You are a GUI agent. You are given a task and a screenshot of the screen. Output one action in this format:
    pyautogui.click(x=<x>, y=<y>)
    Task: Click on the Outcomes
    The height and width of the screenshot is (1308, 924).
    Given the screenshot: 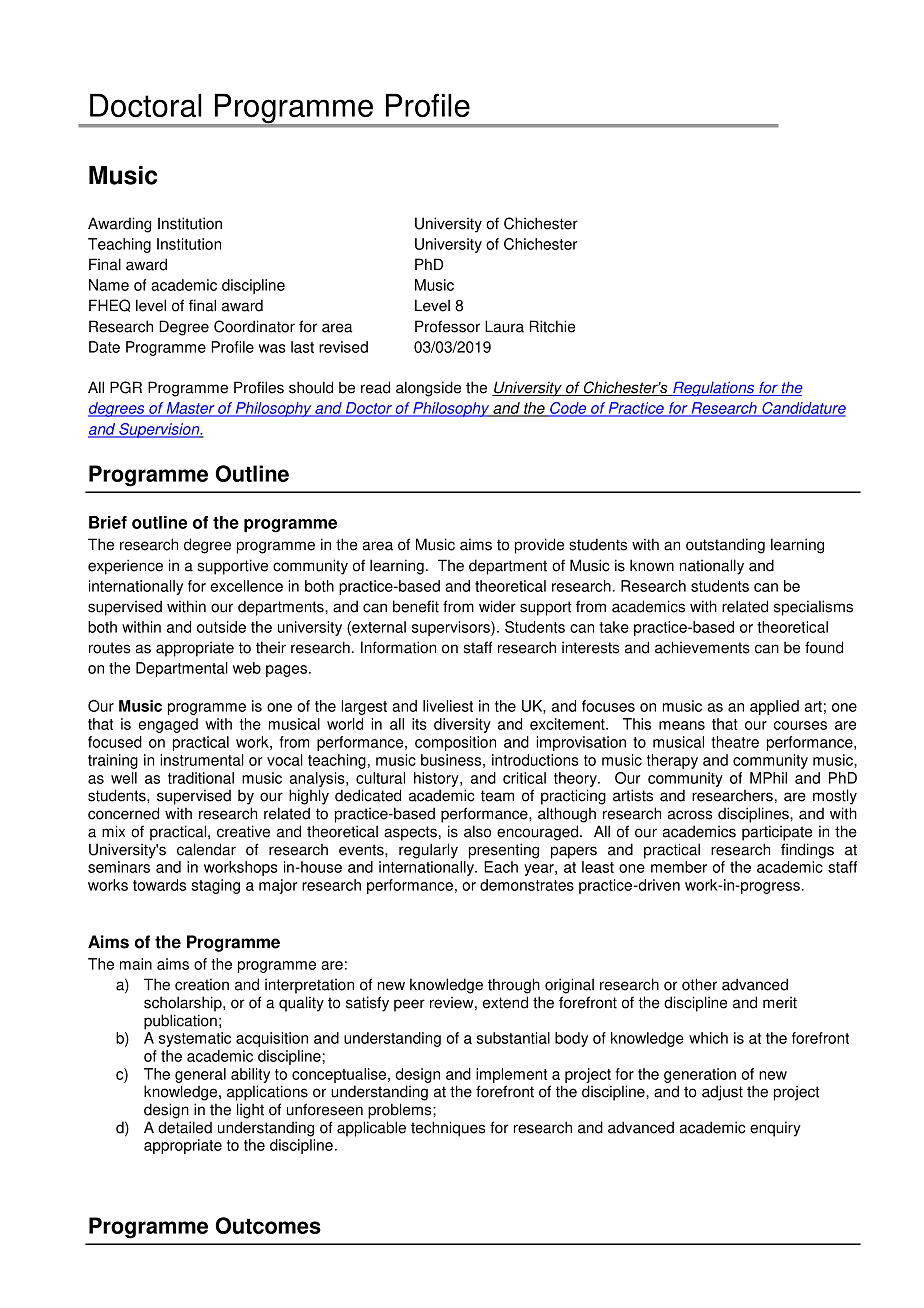 What is the action you would take?
    pyautogui.click(x=268, y=1225)
